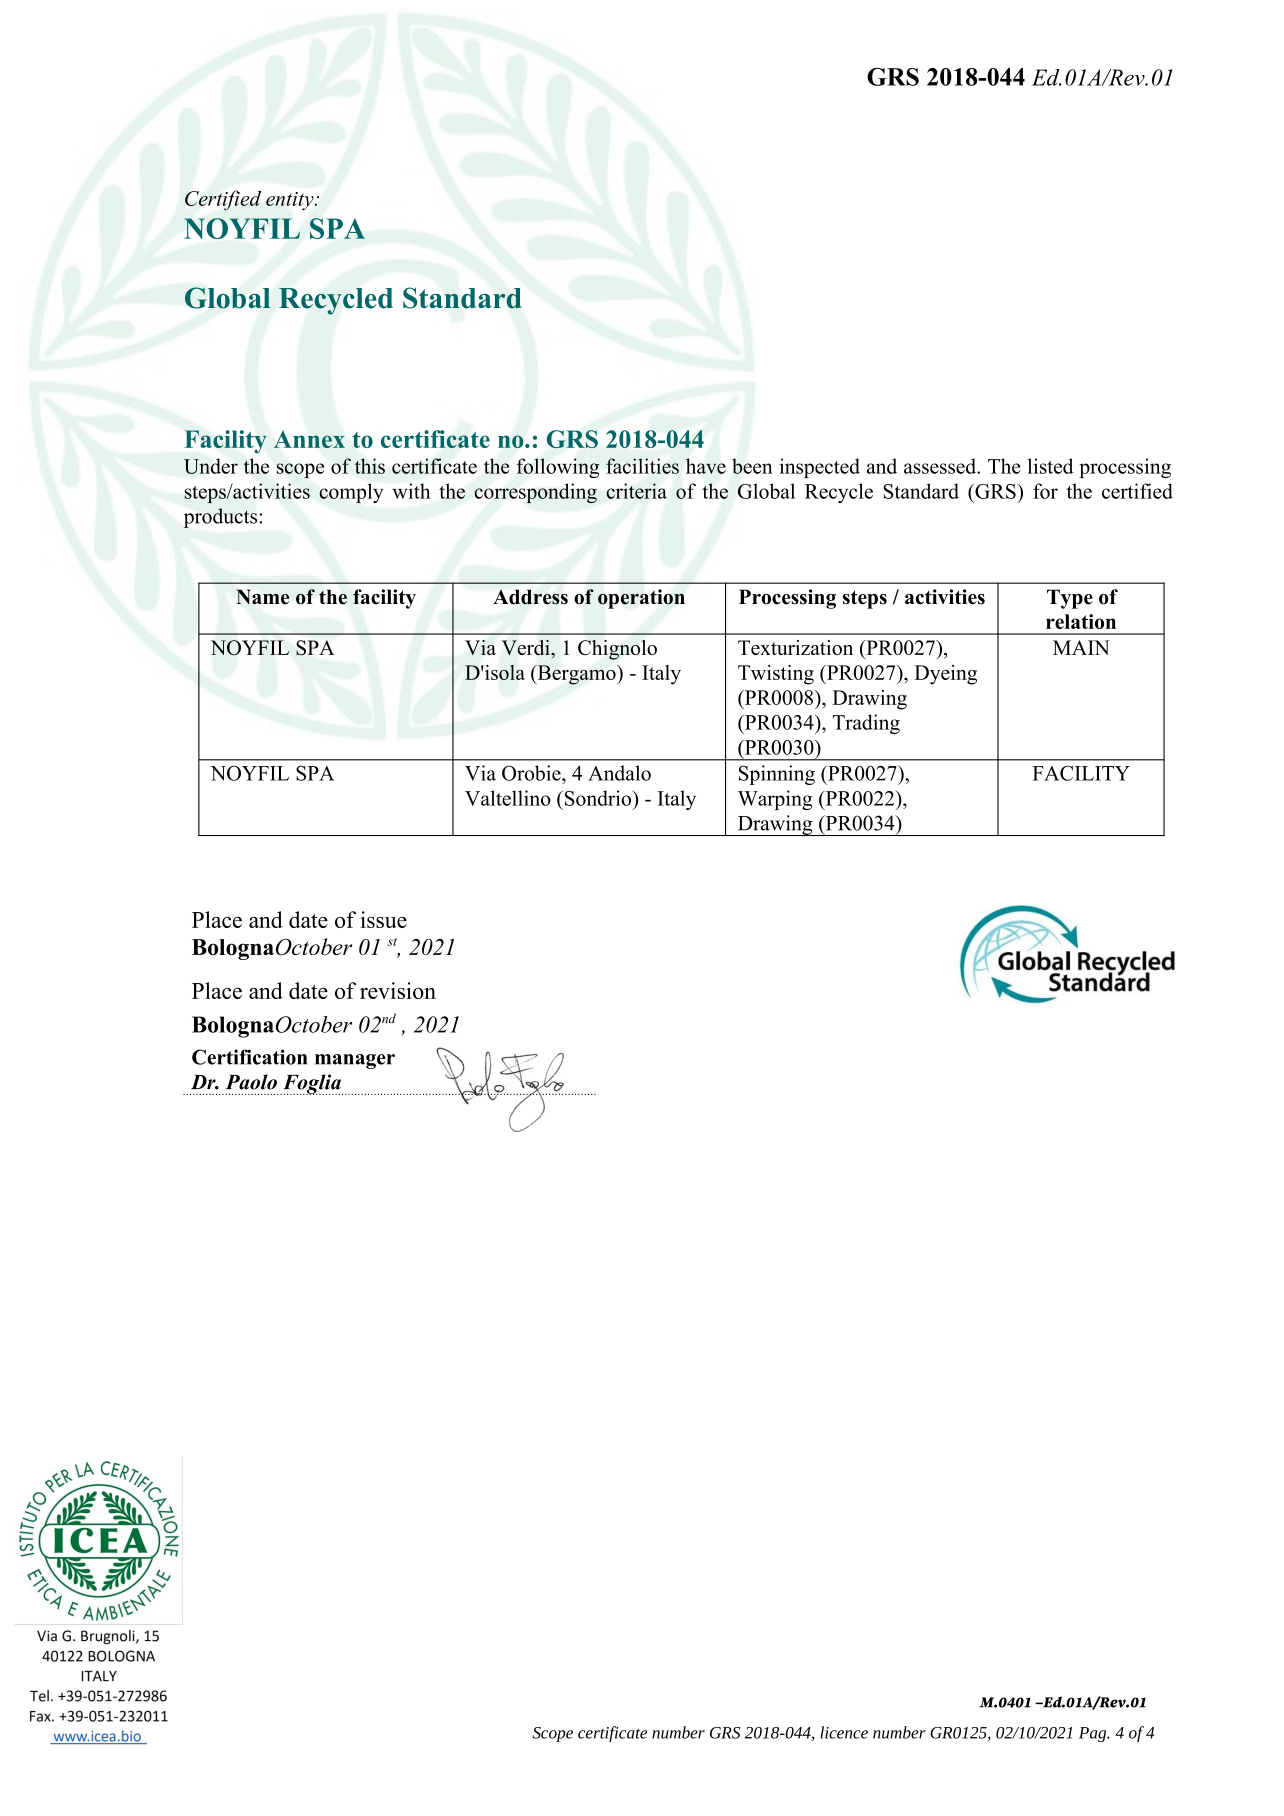 This screenshot has height=1816, width=1284. What do you see at coordinates (355, 1061) in the screenshot?
I see `manager` at bounding box center [355, 1061].
